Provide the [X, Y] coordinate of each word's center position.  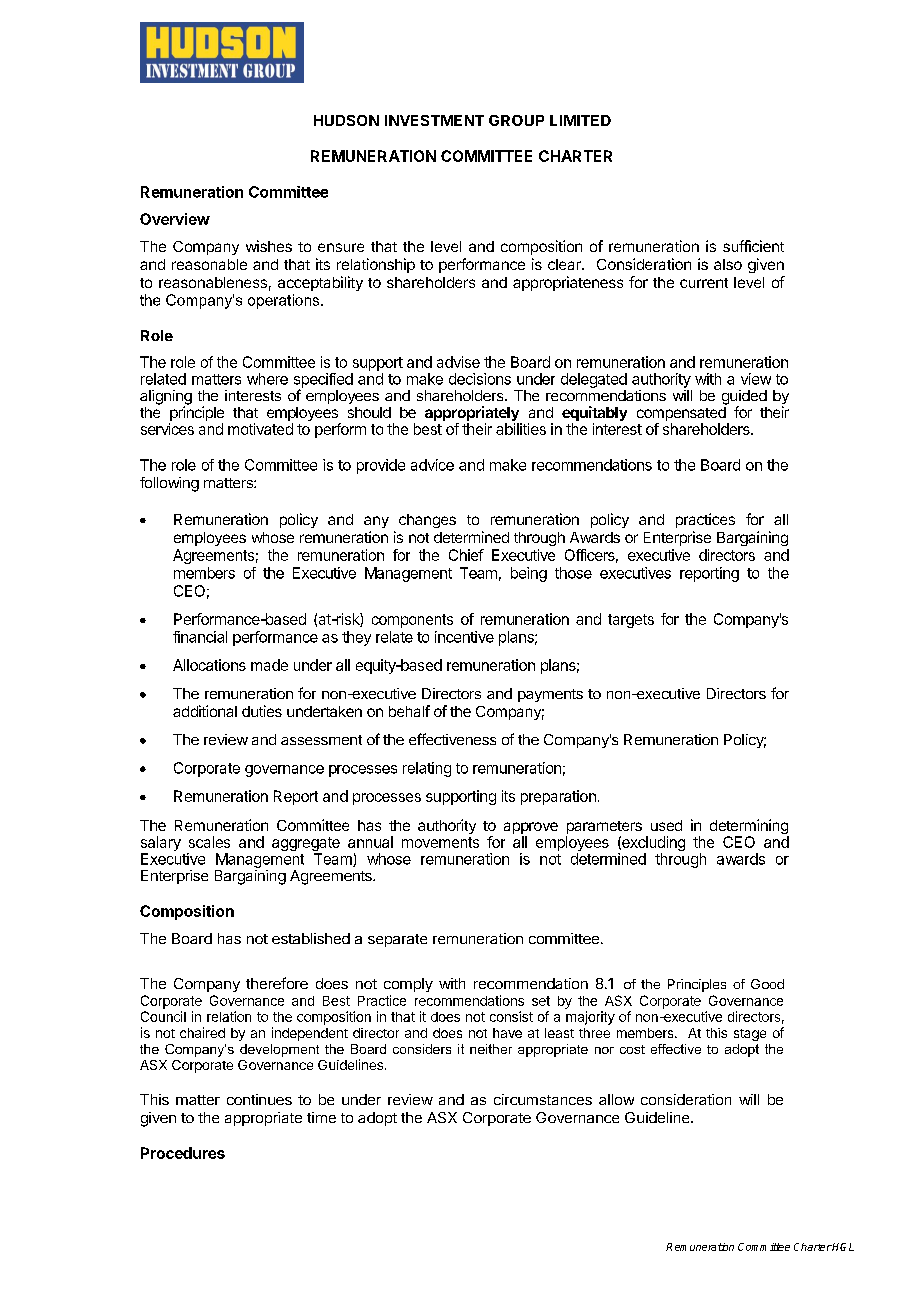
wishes [269, 246]
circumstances [543, 1099]
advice [432, 465]
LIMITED [580, 120]
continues [259, 1099]
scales [209, 842]
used [666, 825]
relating [427, 769]
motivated [260, 429]
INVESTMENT [434, 120]
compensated [682, 414]
